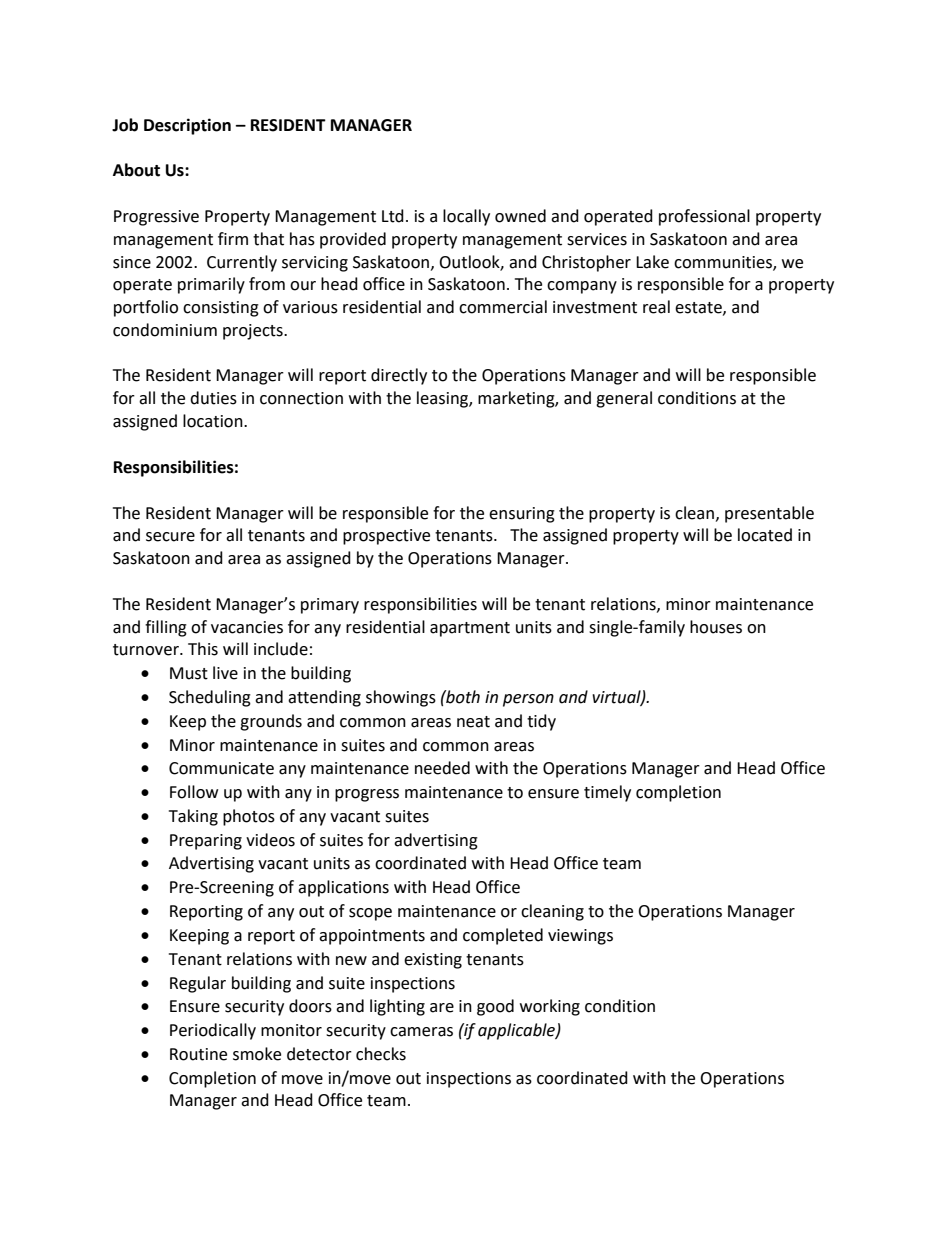 The height and width of the screenshot is (1233, 952). I want to click on professional, so click(704, 217).
